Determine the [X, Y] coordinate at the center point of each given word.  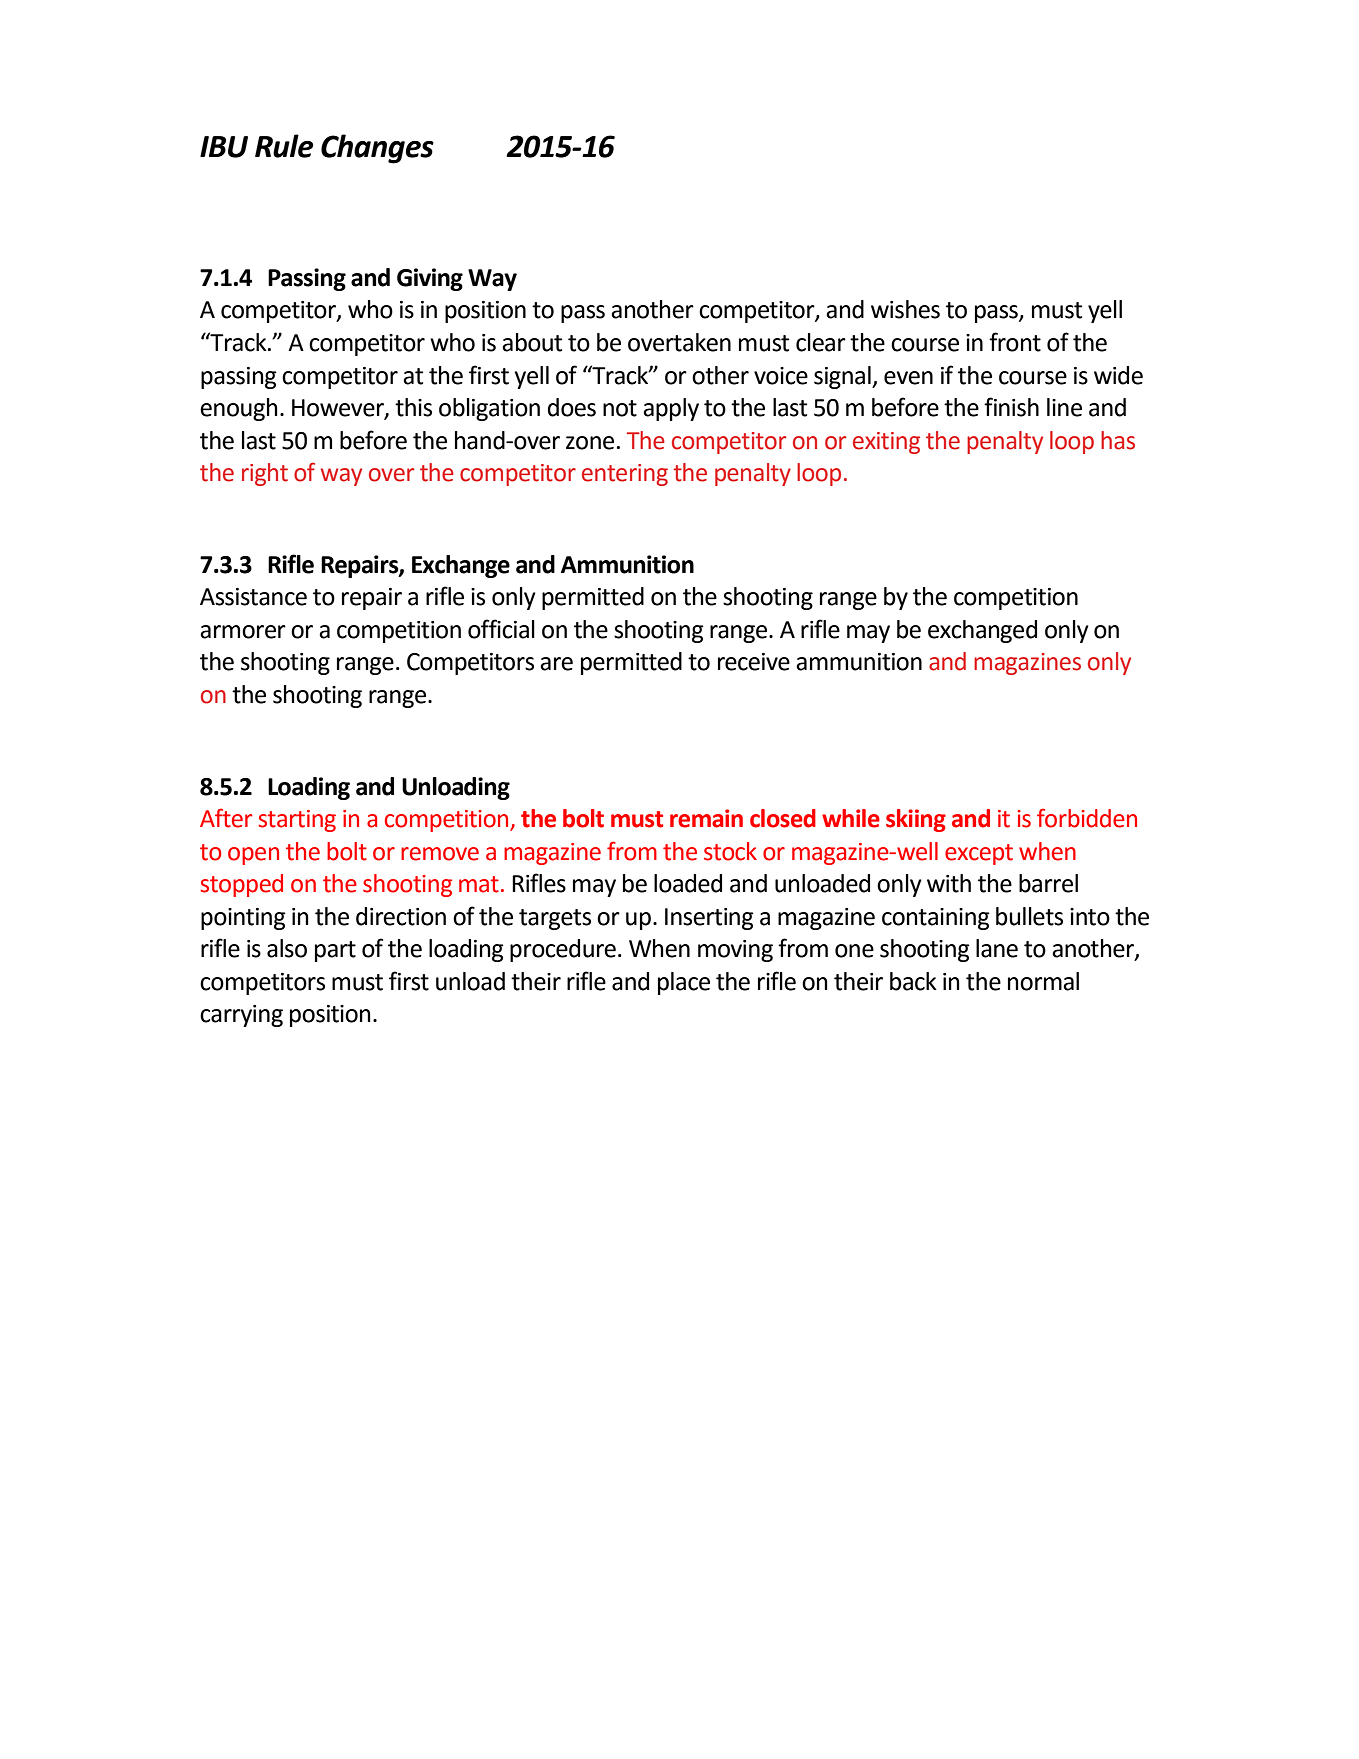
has [1118, 440]
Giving [430, 279]
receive [754, 662]
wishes [905, 309]
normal [1043, 981]
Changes [377, 149]
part [335, 951]
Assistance [253, 597]
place [684, 983]
